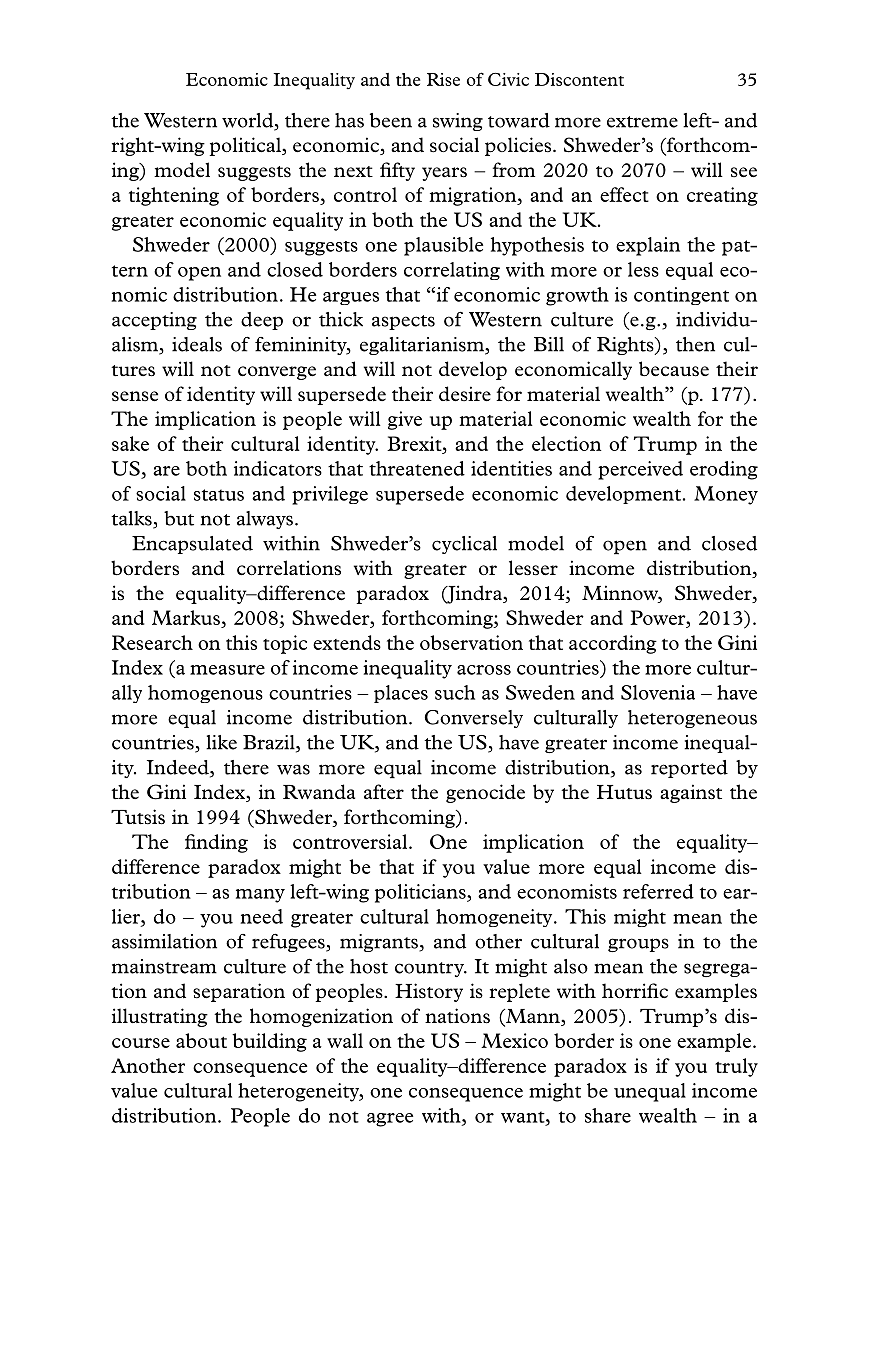  What do you see at coordinates (464, 545) in the document?
I see `cyclical` at bounding box center [464, 545].
